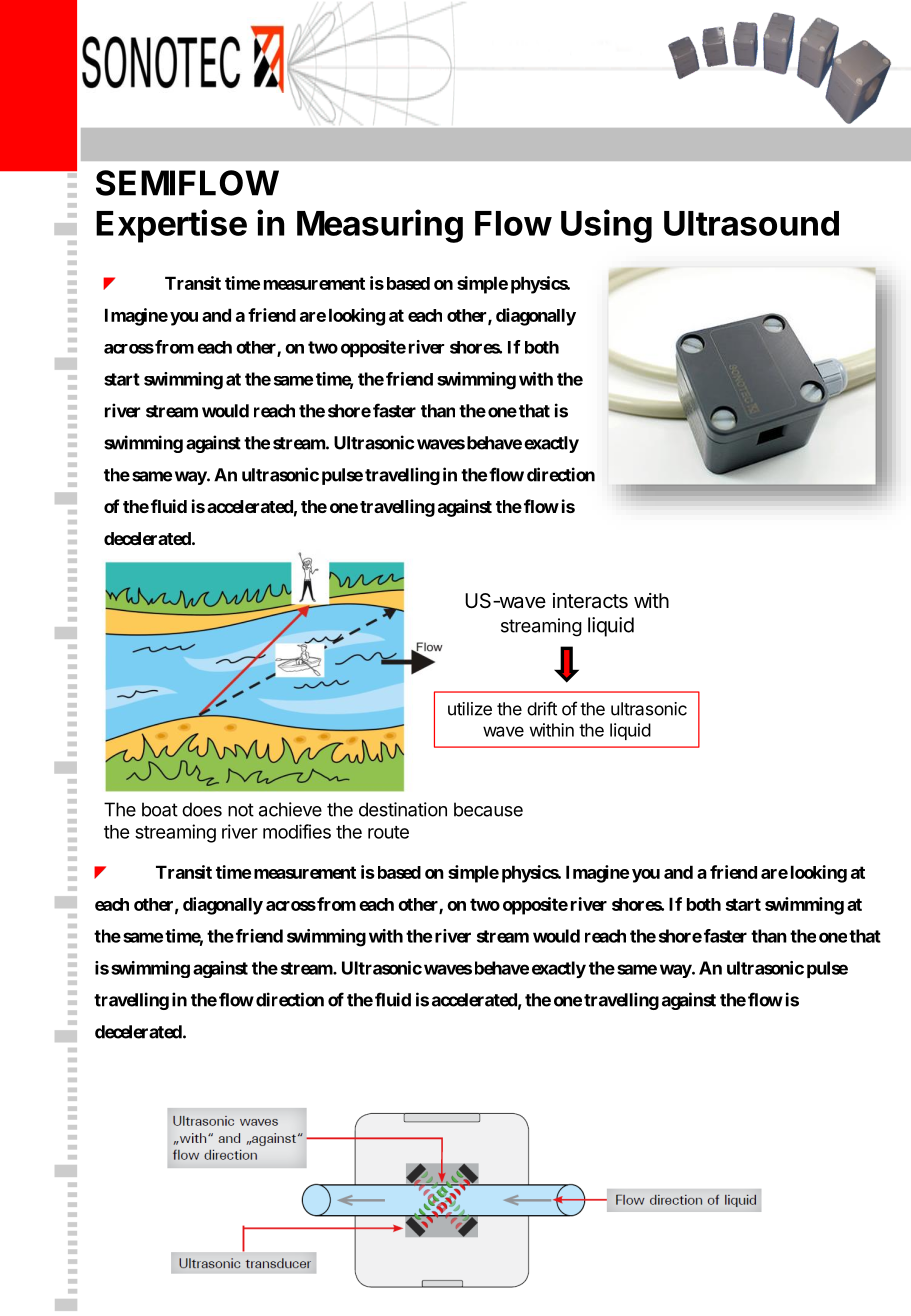  What do you see at coordinates (751, 223) in the screenshot?
I see `Ultrasound` at bounding box center [751, 223].
